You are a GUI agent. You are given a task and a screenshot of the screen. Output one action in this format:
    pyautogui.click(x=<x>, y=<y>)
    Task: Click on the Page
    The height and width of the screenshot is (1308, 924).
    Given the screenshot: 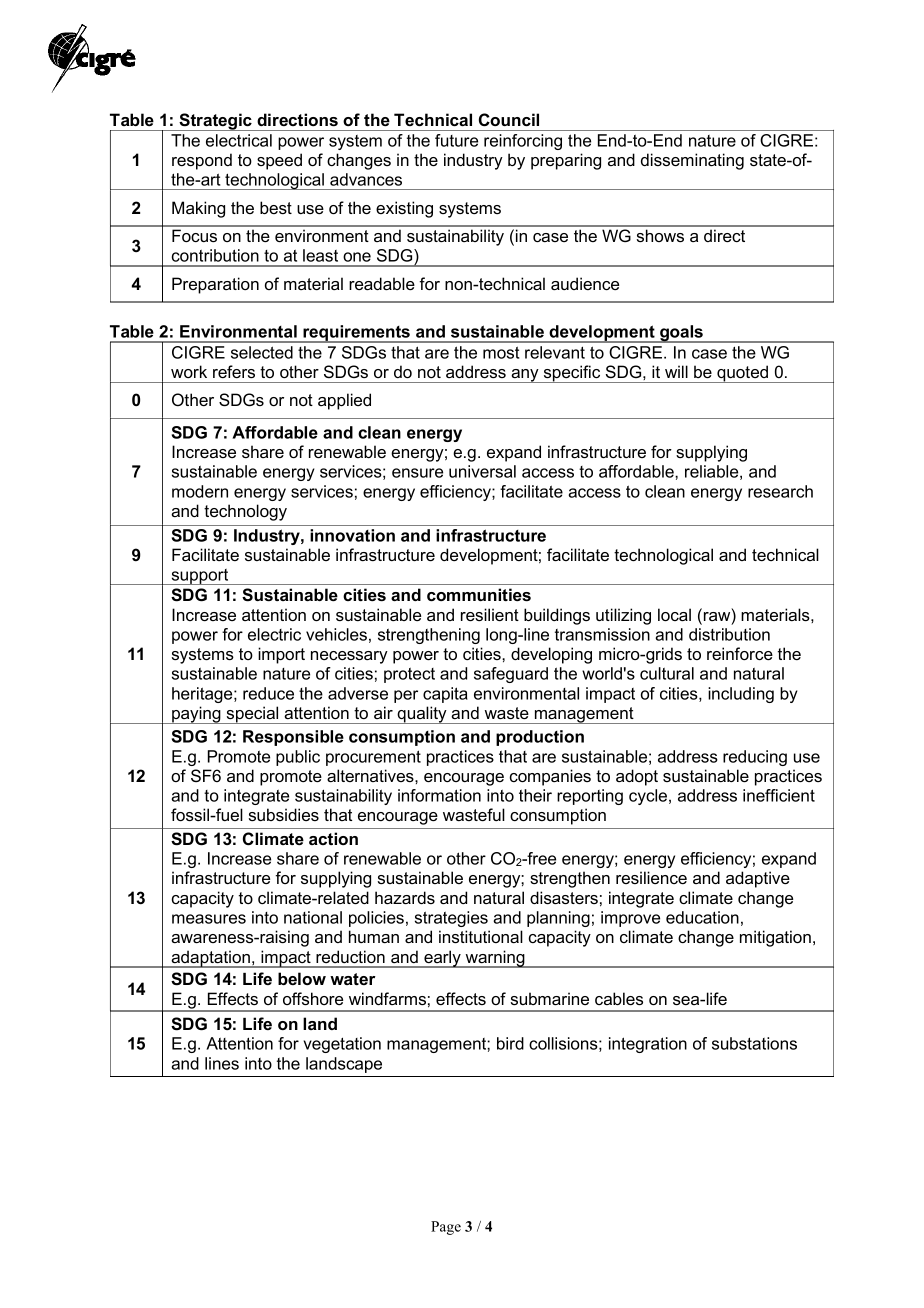 What is the action you would take?
    pyautogui.click(x=446, y=1228)
